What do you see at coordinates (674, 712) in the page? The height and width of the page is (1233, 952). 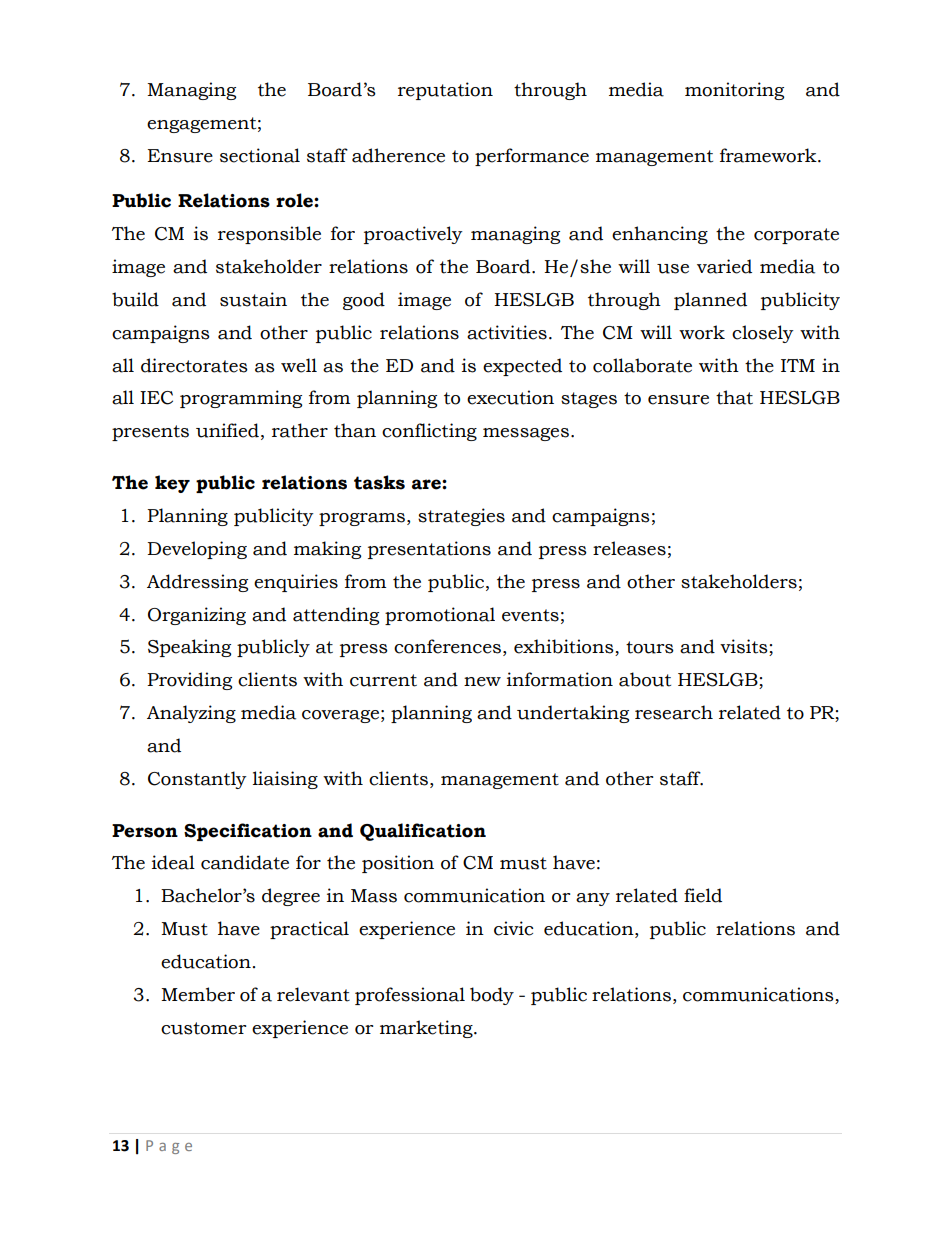 I see `research` at bounding box center [674, 712].
